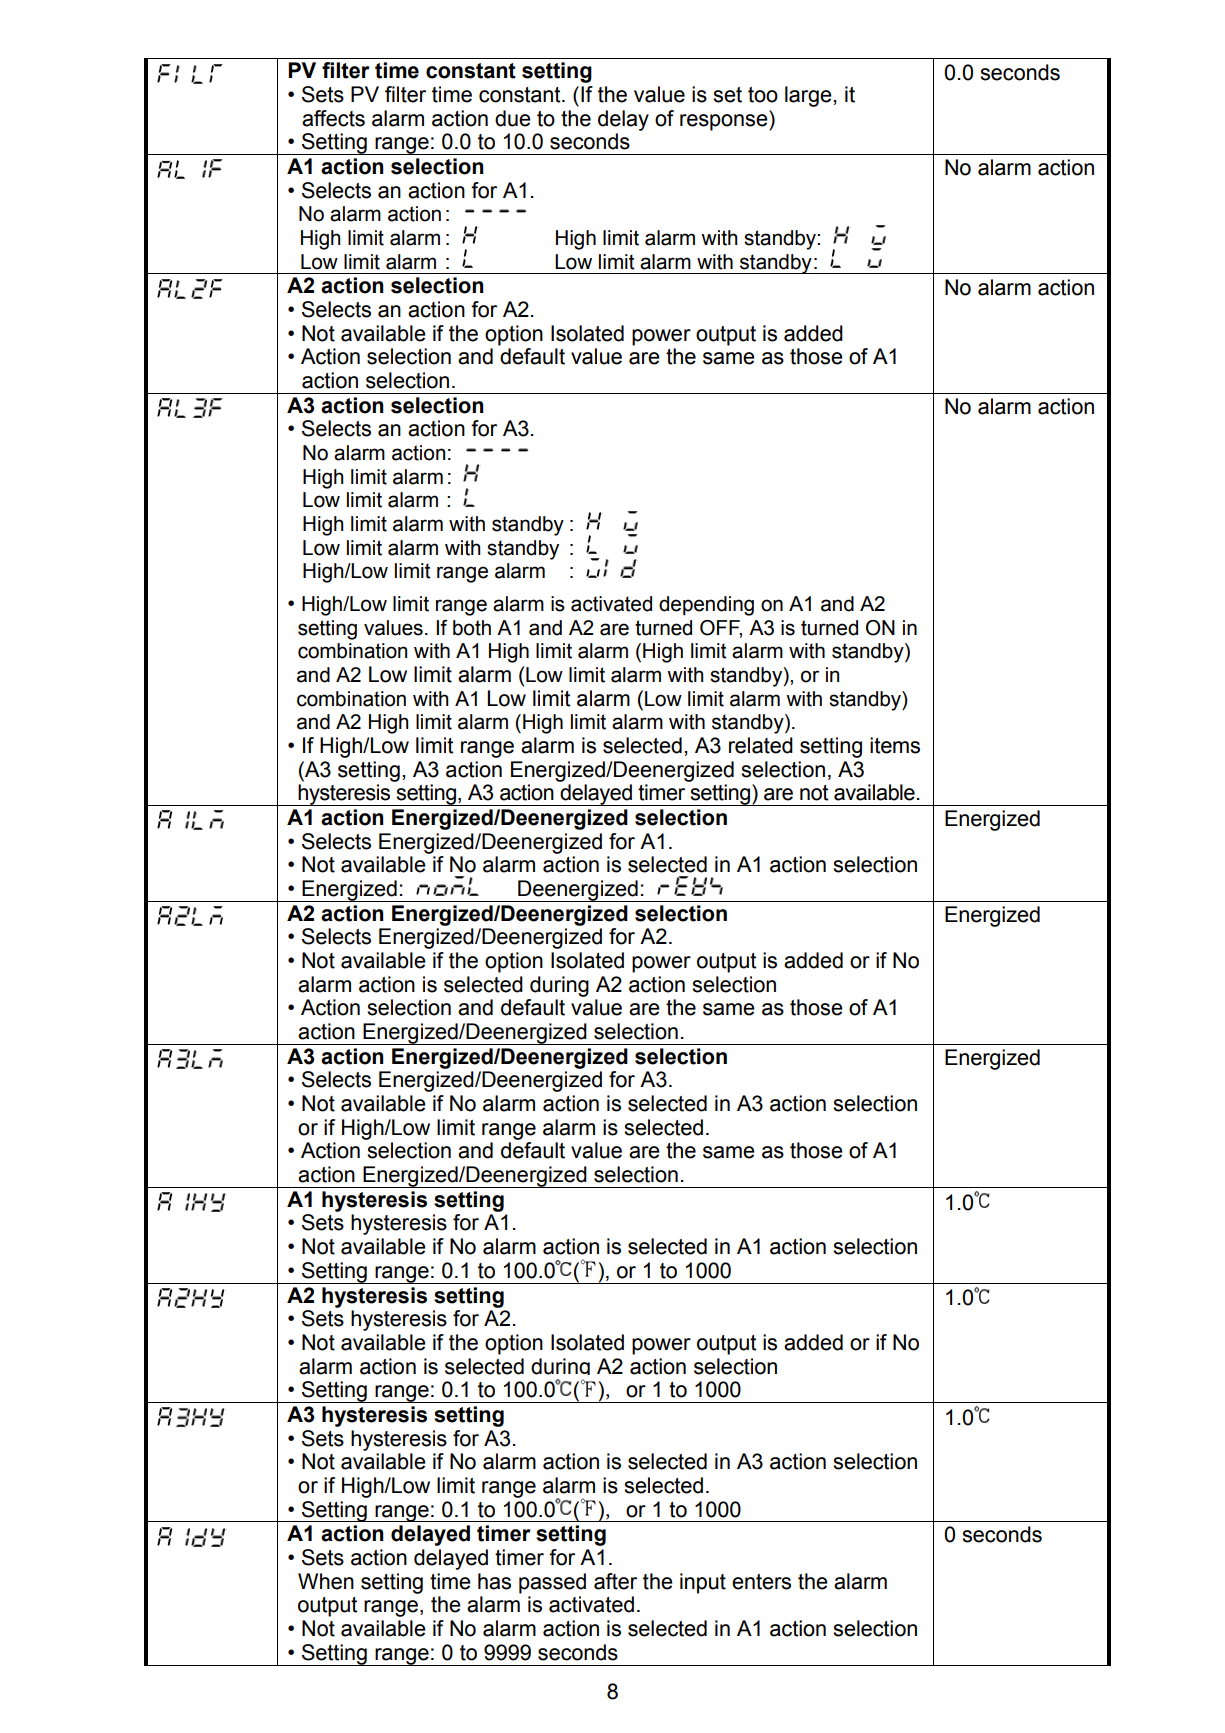  I want to click on affects, so click(333, 118).
